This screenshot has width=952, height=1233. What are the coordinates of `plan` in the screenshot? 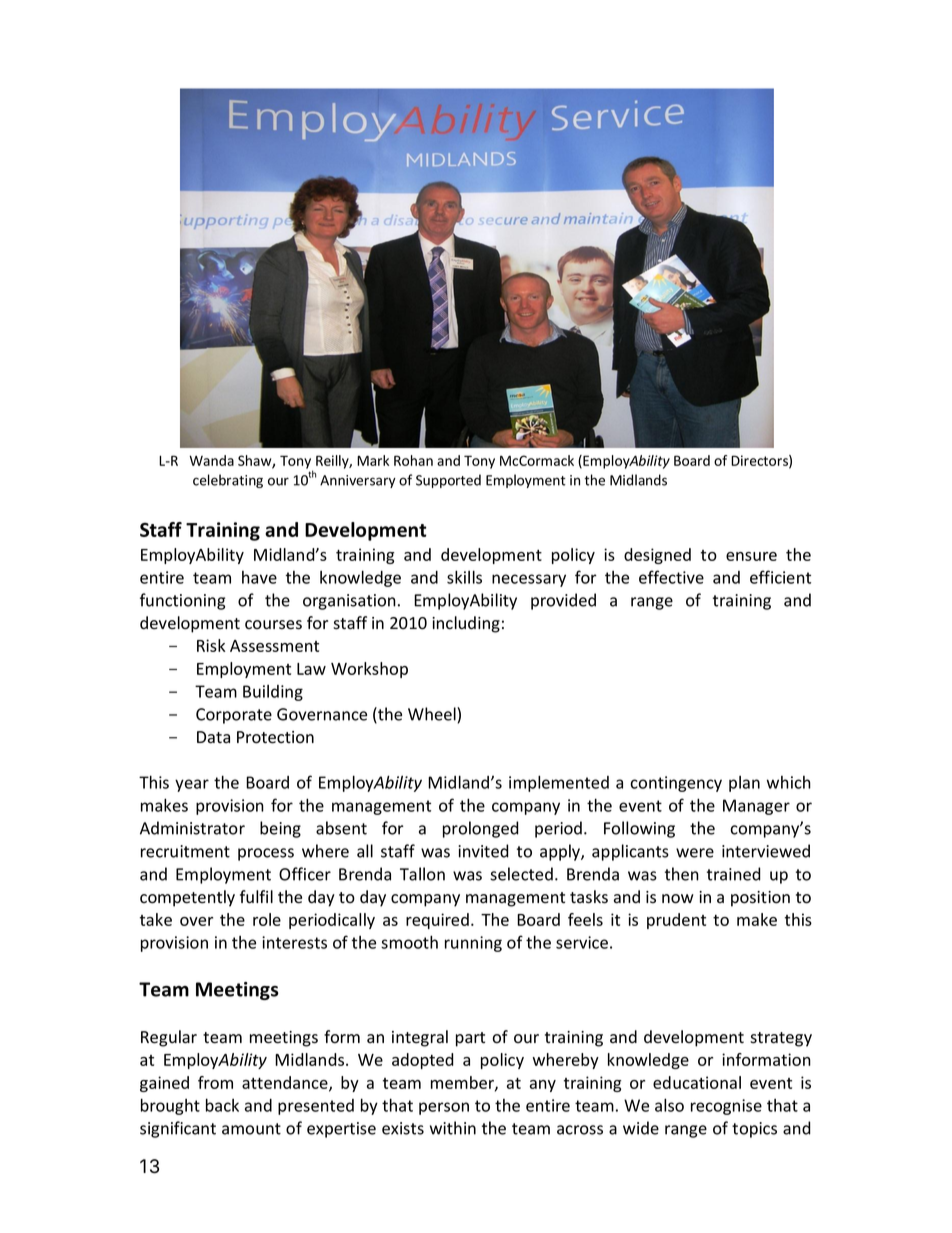 It's located at (744, 784).
